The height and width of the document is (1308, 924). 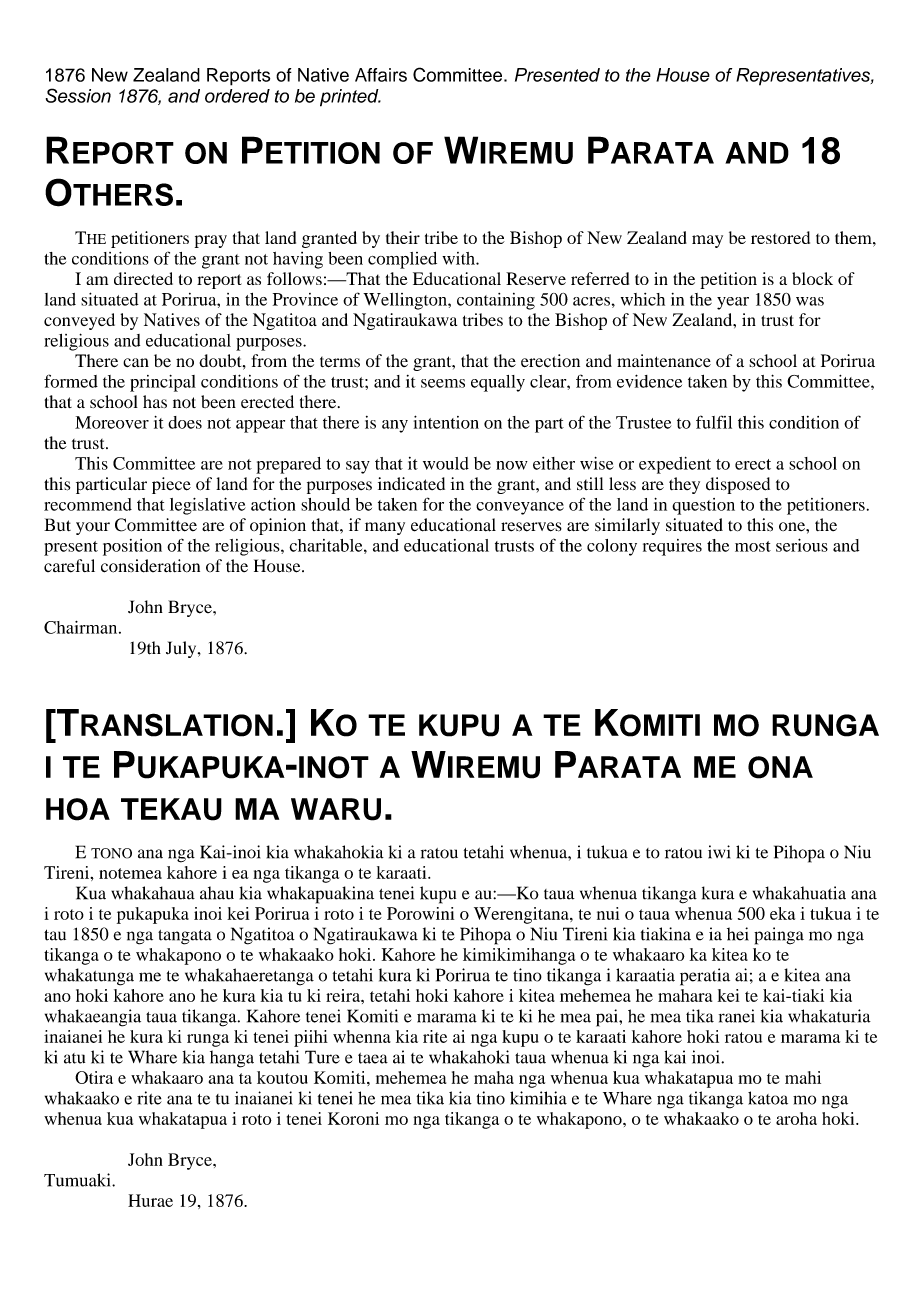 I want to click on Ture, so click(x=322, y=1057).
